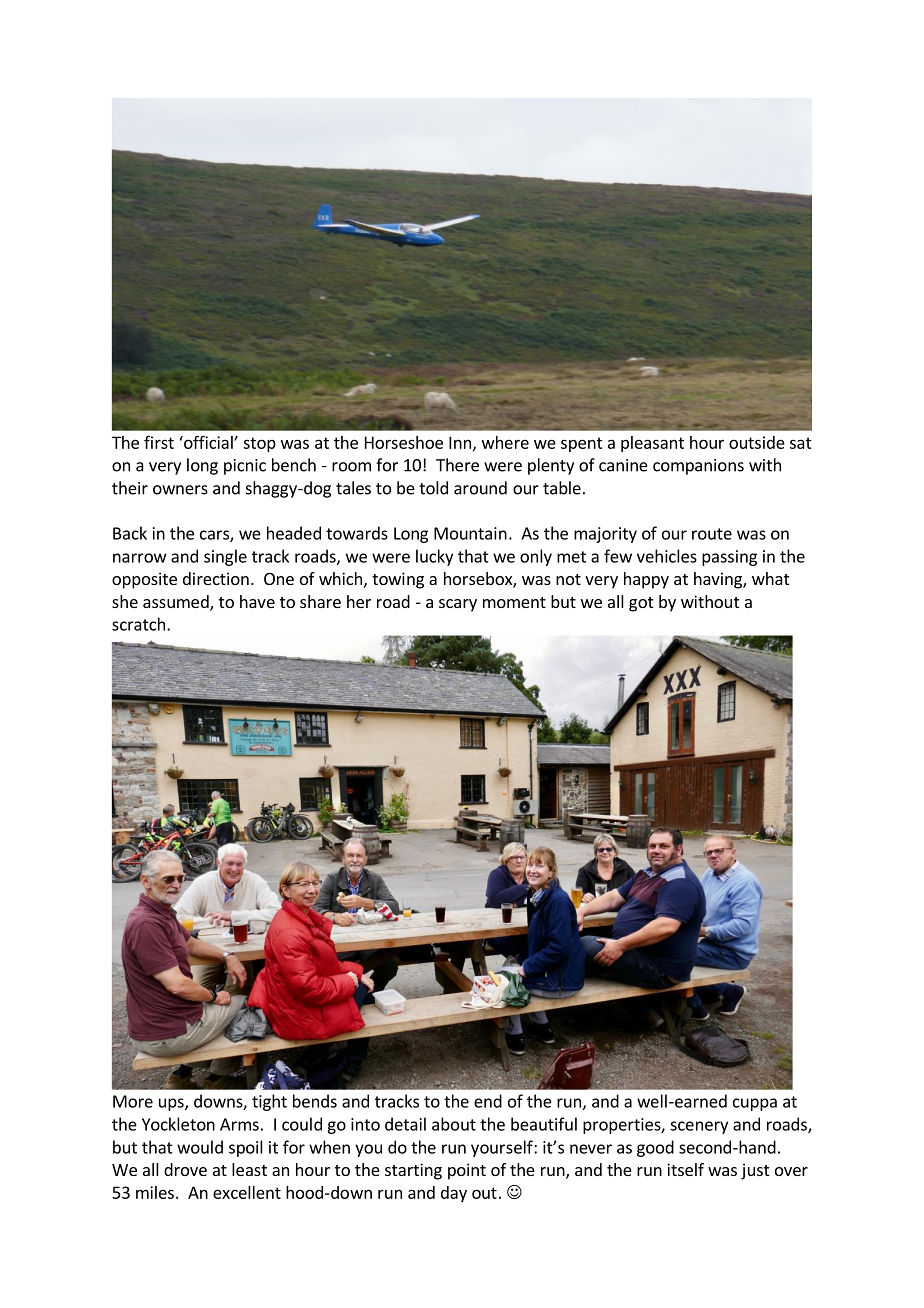 This image has width=924, height=1308. What do you see at coordinates (177, 603) in the image?
I see `assumed` at bounding box center [177, 603].
